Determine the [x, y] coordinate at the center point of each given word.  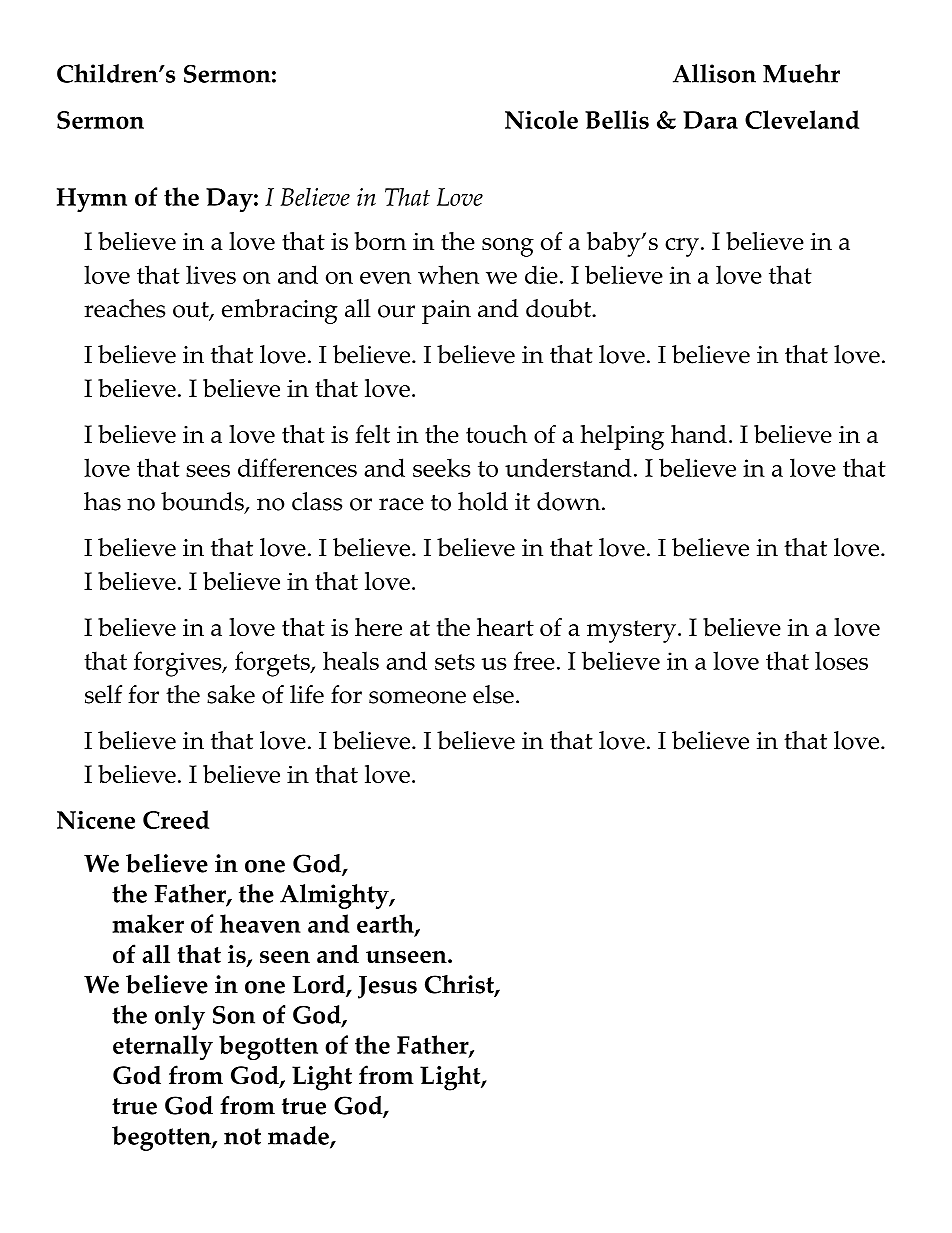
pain [446, 312]
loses [841, 660]
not [242, 1136]
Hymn [92, 200]
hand [699, 434]
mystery [631, 631]
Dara [710, 120]
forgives [179, 664]
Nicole [541, 119]
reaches [124, 308]
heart [505, 627]
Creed [176, 819]
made [299, 1137]
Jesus [387, 987]
